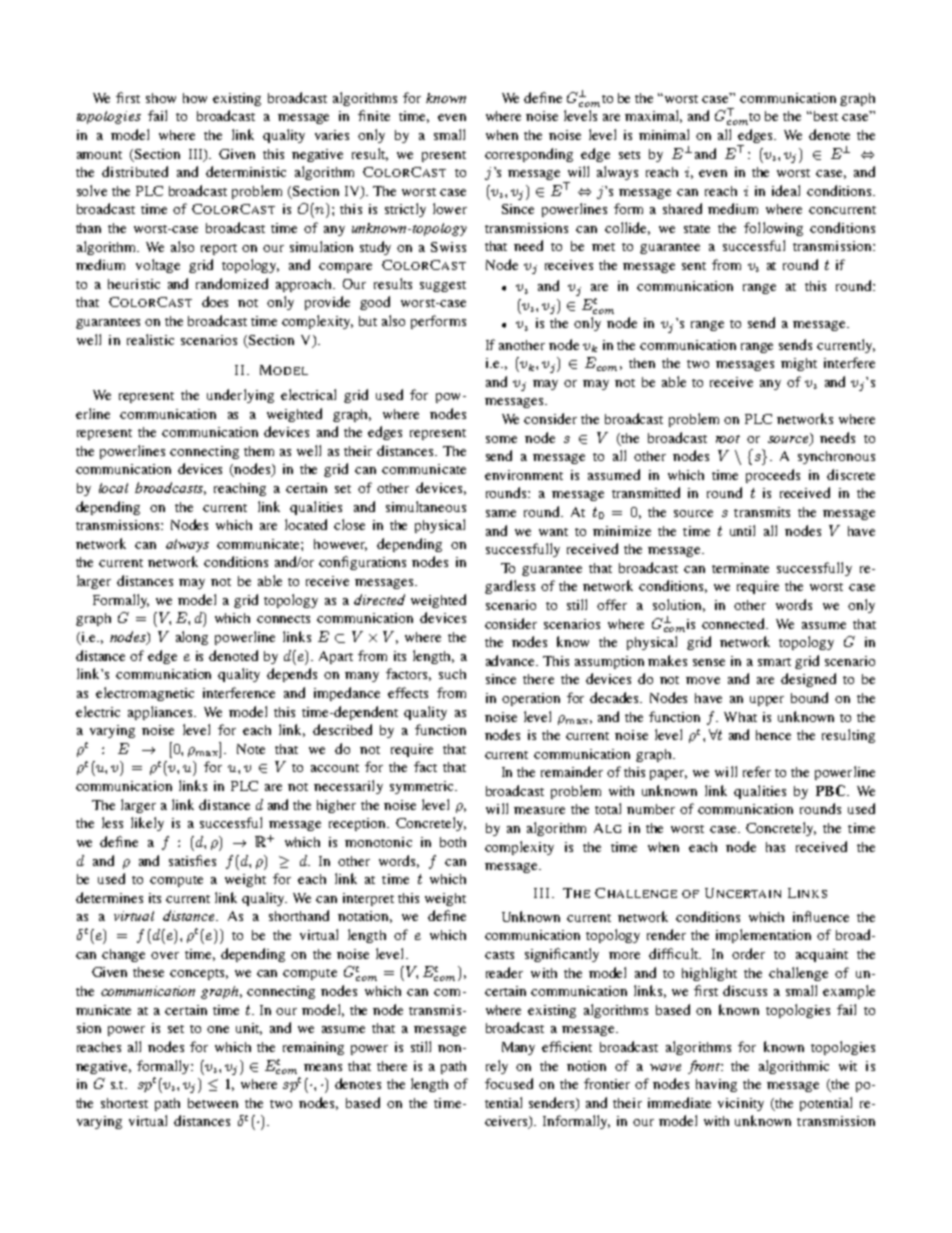 This document has width=952, height=1233. Describe the element at coordinates (529, 155) in the document. I see `corresponding` at that location.
